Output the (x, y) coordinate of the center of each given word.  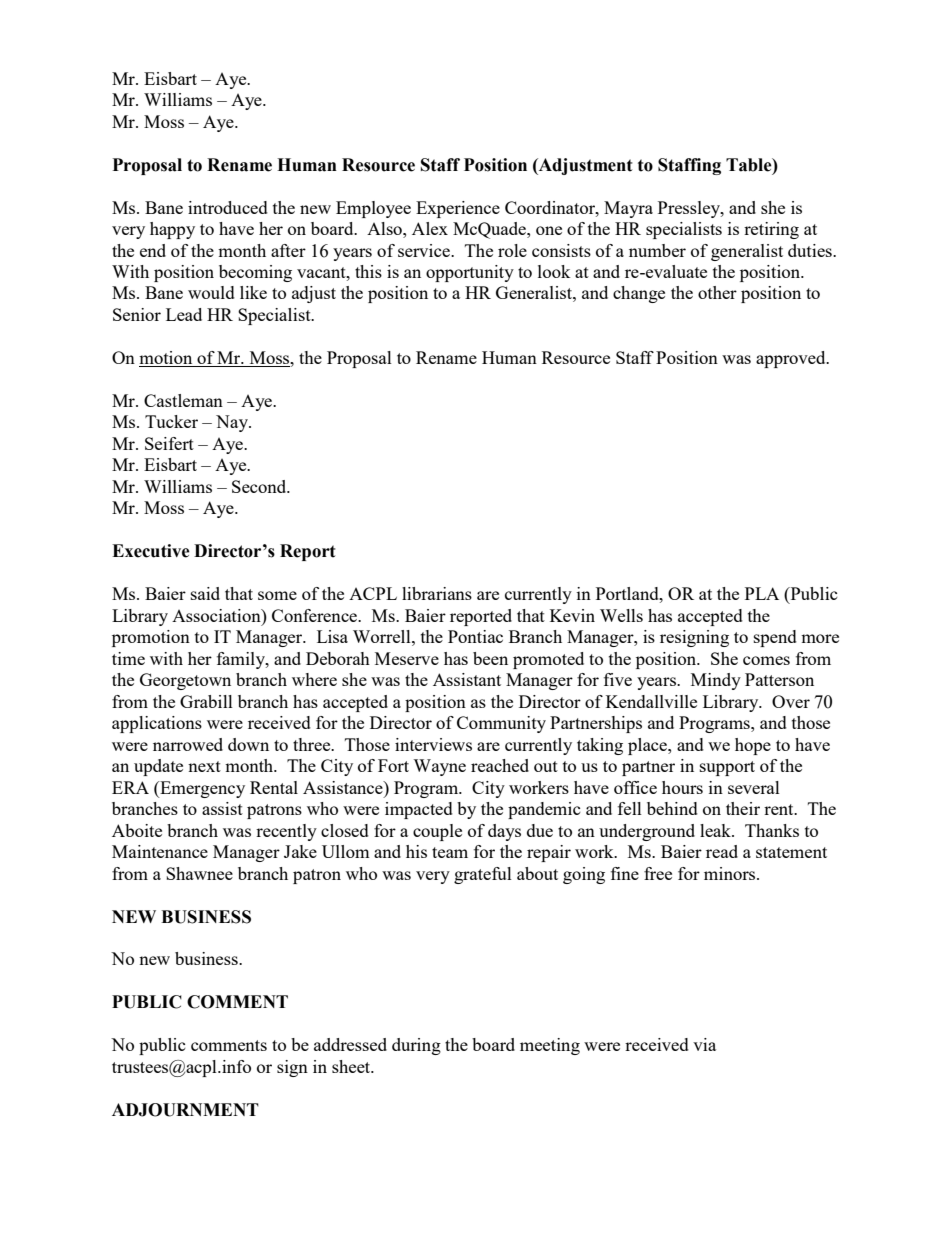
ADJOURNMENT (185, 1110)
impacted (419, 810)
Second (260, 486)
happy (172, 230)
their (743, 808)
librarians (437, 593)
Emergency (201, 789)
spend (775, 638)
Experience (458, 209)
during (416, 1046)
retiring (771, 230)
